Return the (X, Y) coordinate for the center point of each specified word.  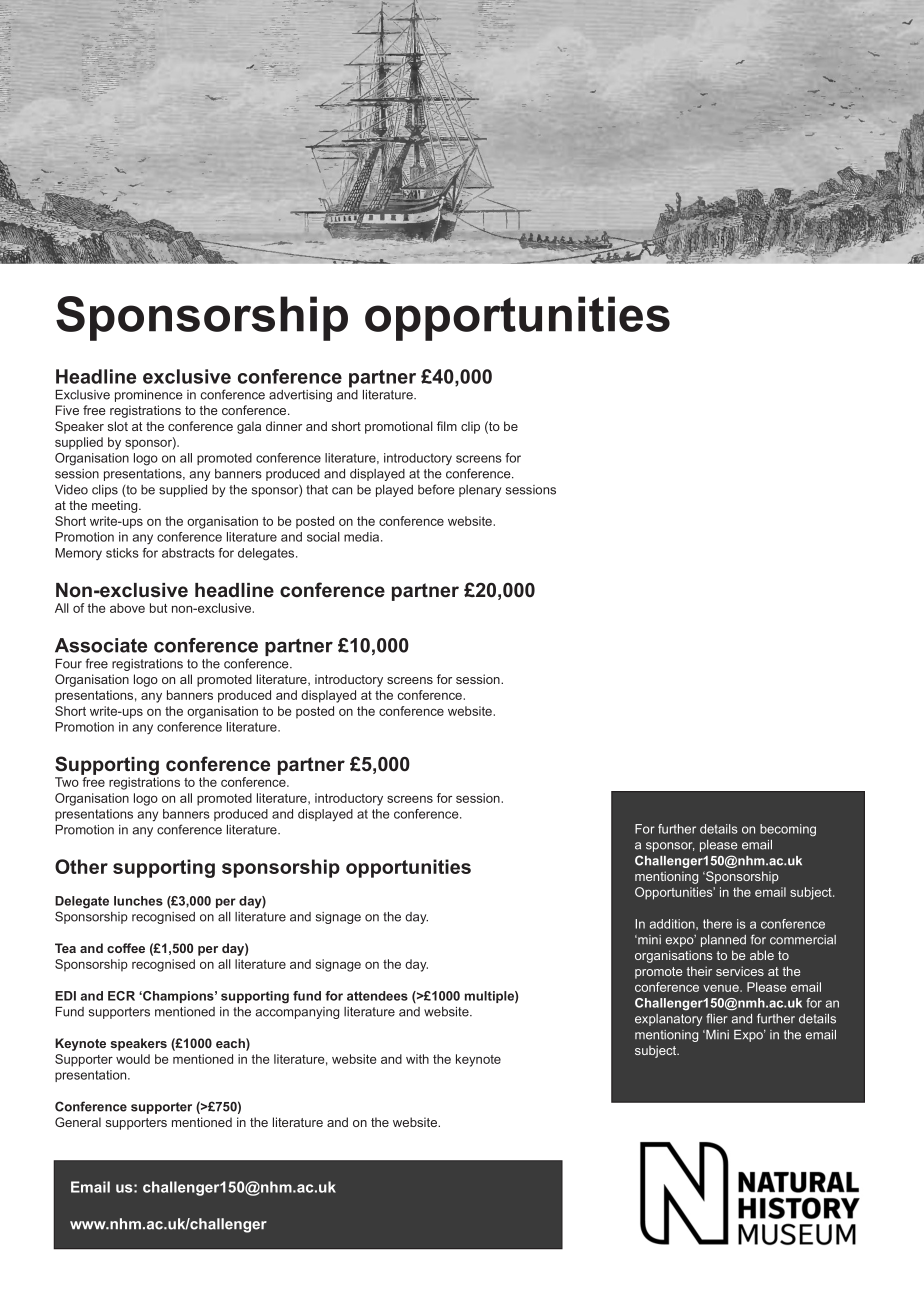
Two (67, 782)
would (133, 1059)
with (417, 1059)
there (717, 924)
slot (118, 426)
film (447, 426)
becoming (788, 830)
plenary (480, 491)
